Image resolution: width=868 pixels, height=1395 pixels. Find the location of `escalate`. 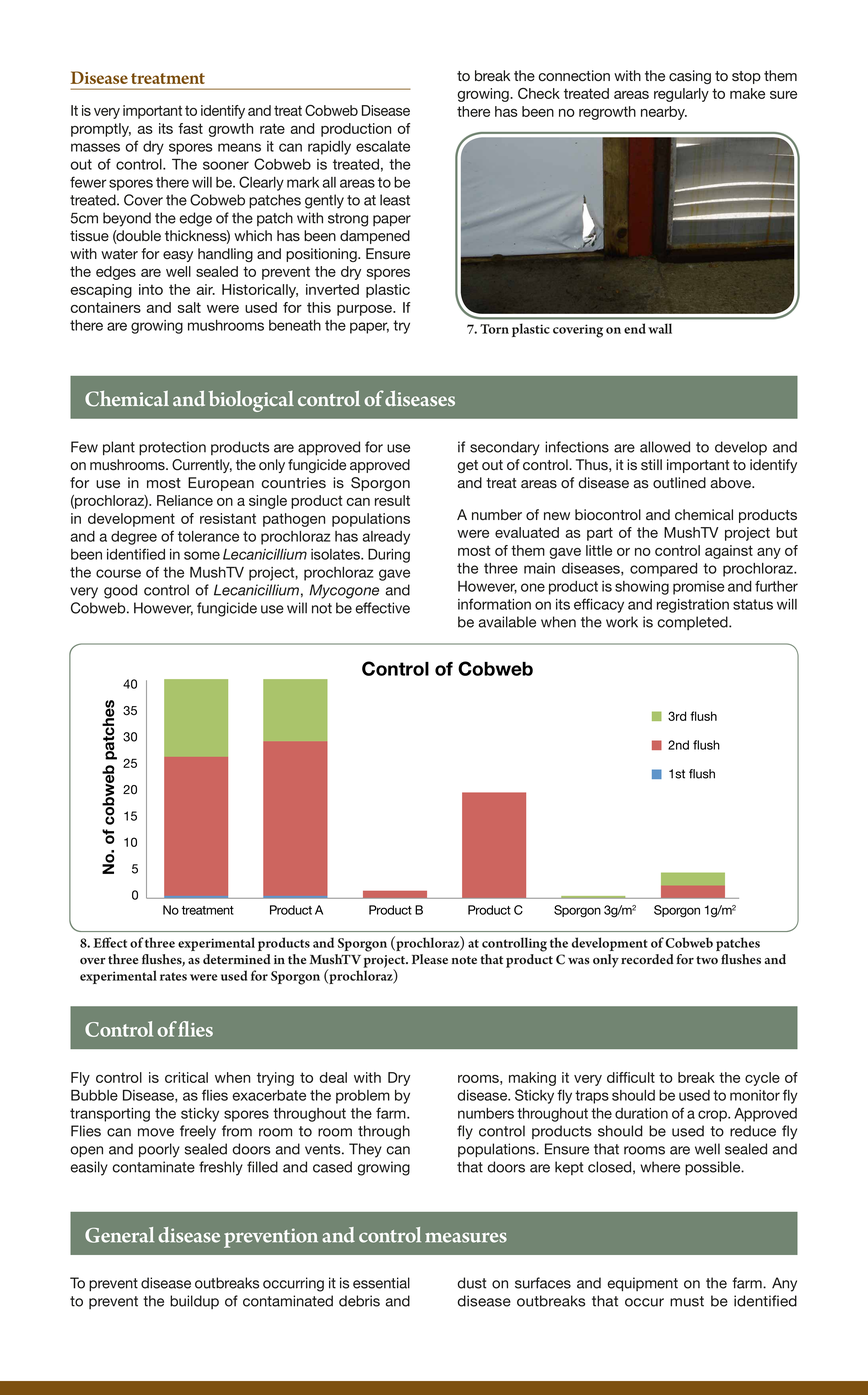

escalate is located at coordinates (383, 146).
